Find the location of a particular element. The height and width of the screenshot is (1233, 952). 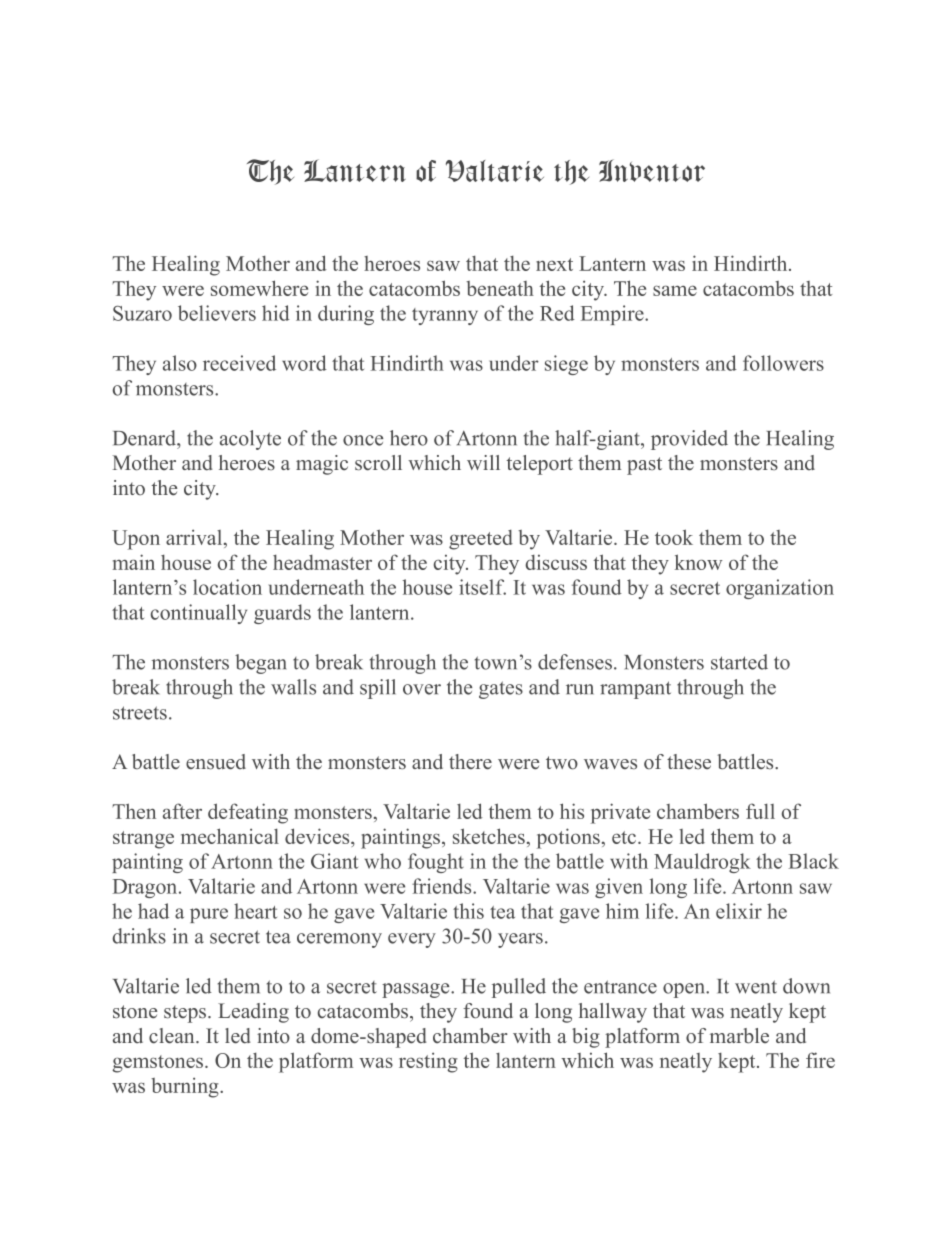

burning is located at coordinates (186, 1087).
